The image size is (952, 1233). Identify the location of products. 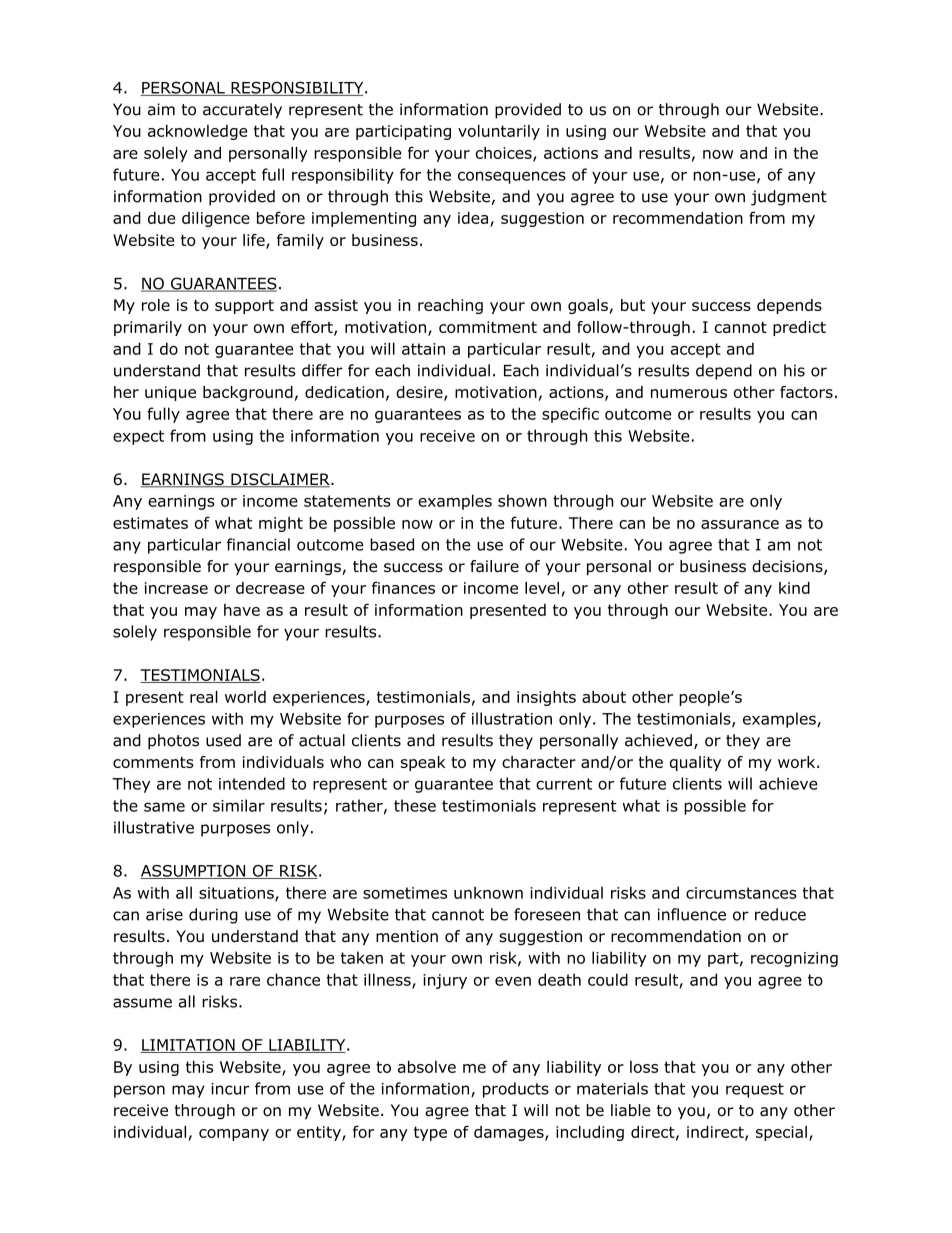
(516, 1090).
